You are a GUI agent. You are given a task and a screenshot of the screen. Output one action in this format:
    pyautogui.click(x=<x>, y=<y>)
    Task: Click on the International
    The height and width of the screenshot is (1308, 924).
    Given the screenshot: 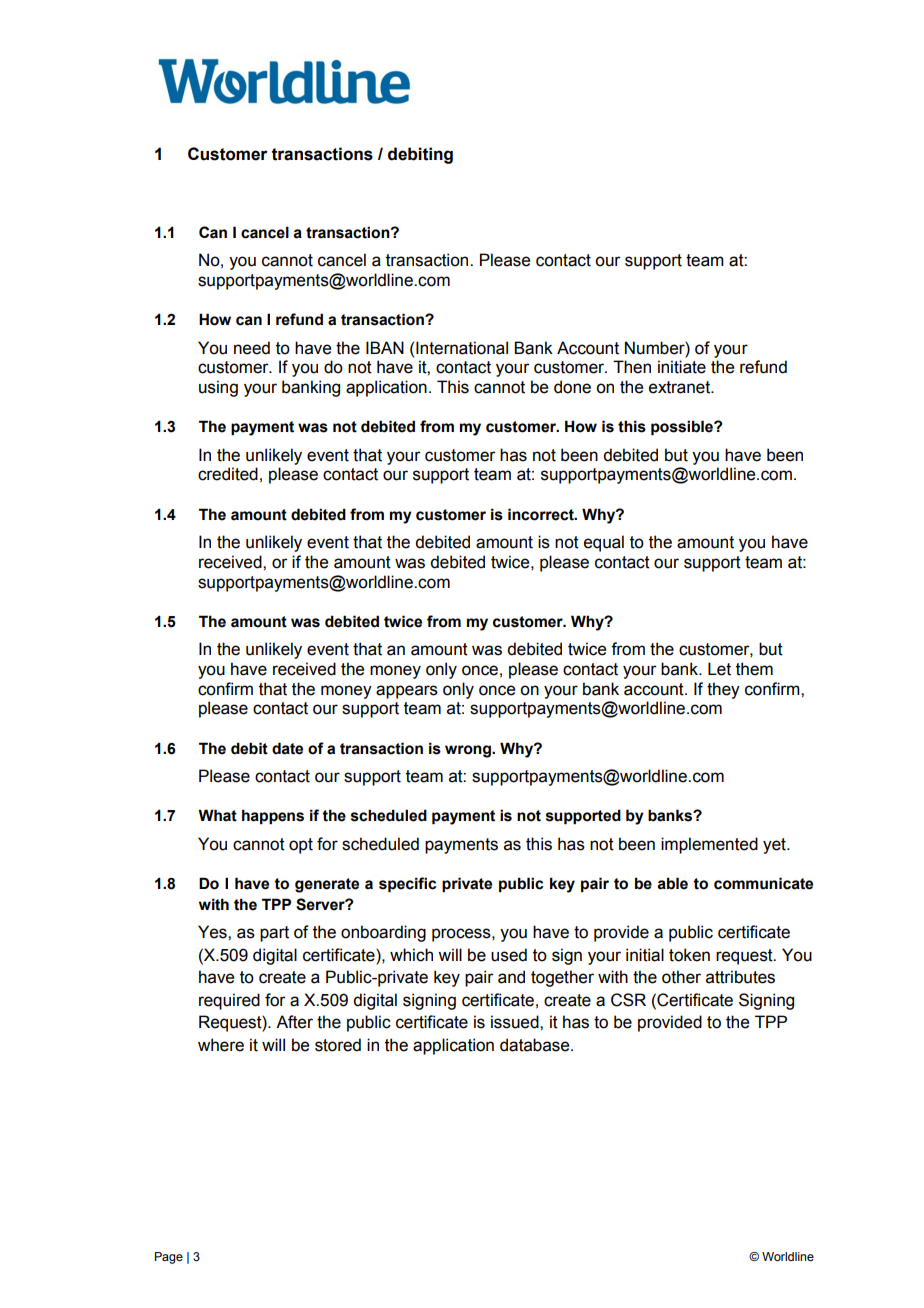 What is the action you would take?
    pyautogui.click(x=462, y=348)
